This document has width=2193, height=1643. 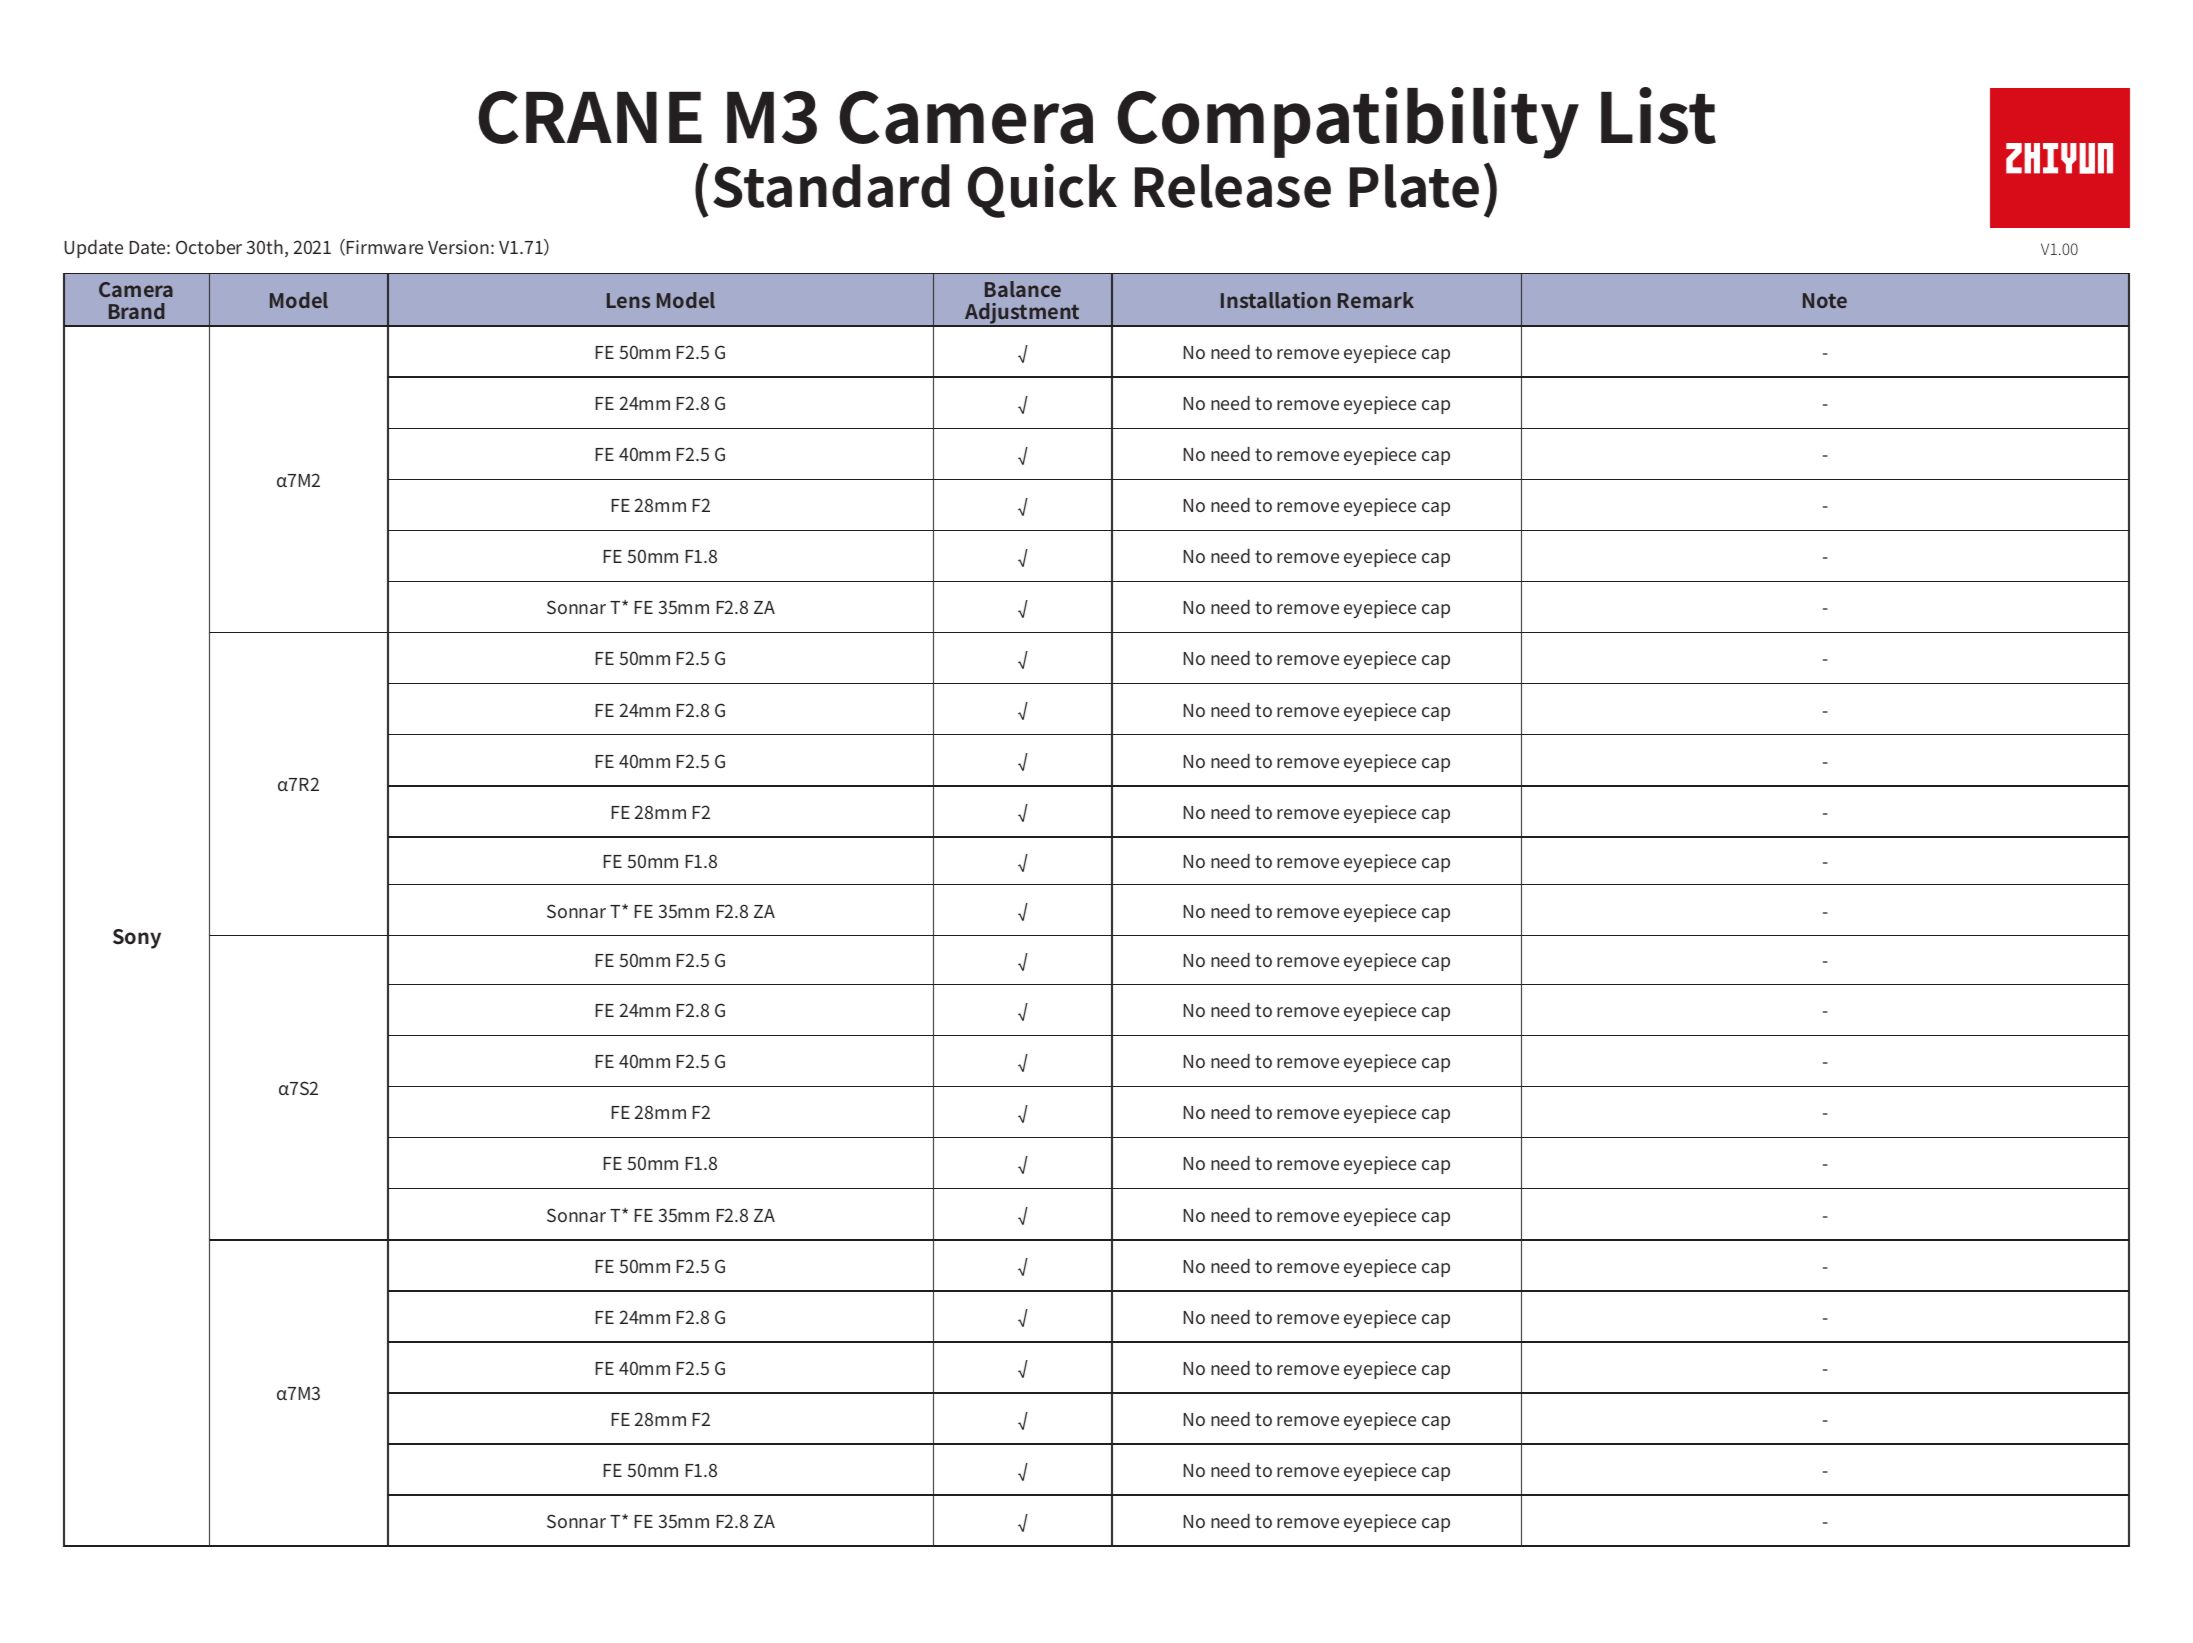 I want to click on Installation, so click(x=1276, y=300).
